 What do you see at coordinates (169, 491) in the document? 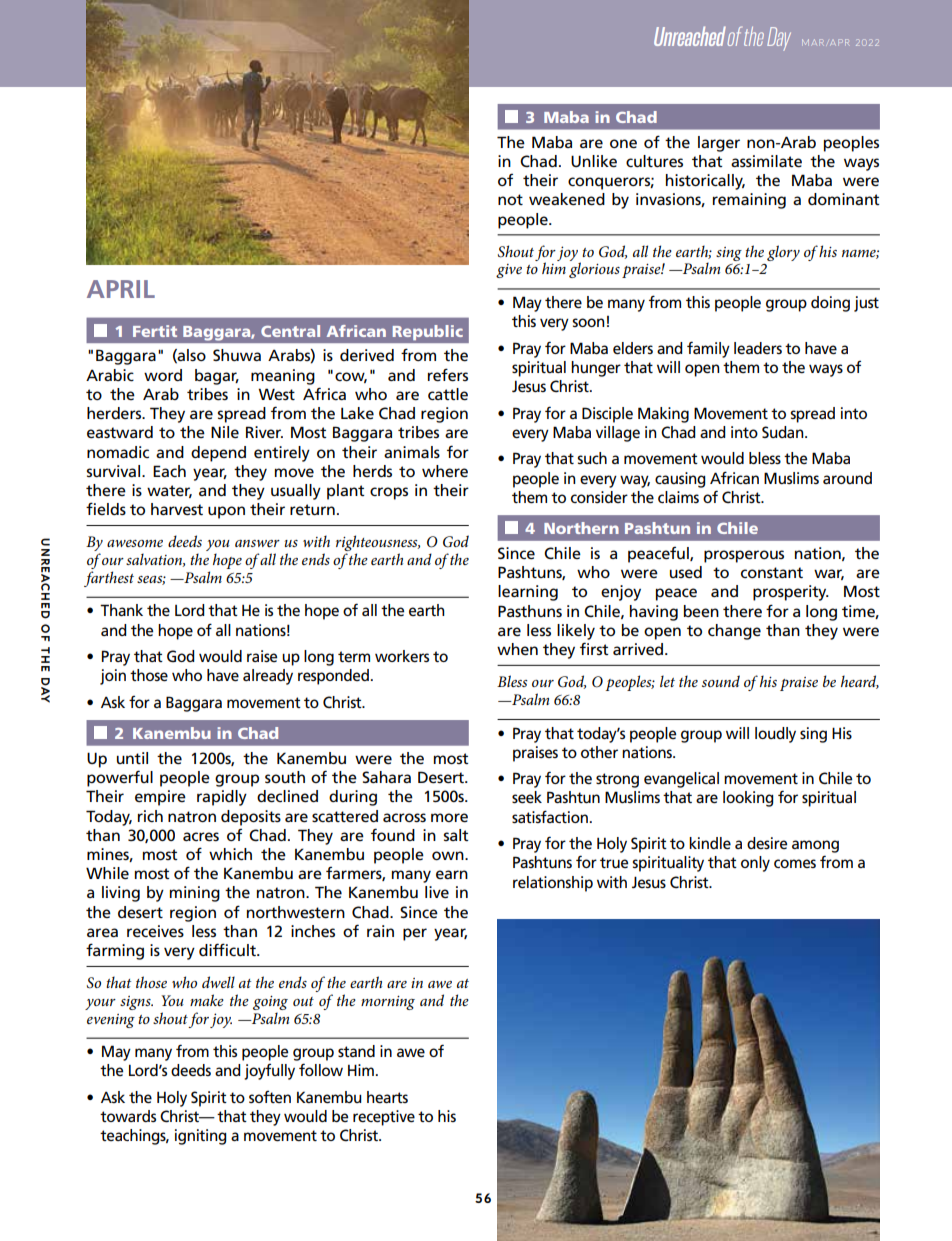
I see `water` at bounding box center [169, 491].
